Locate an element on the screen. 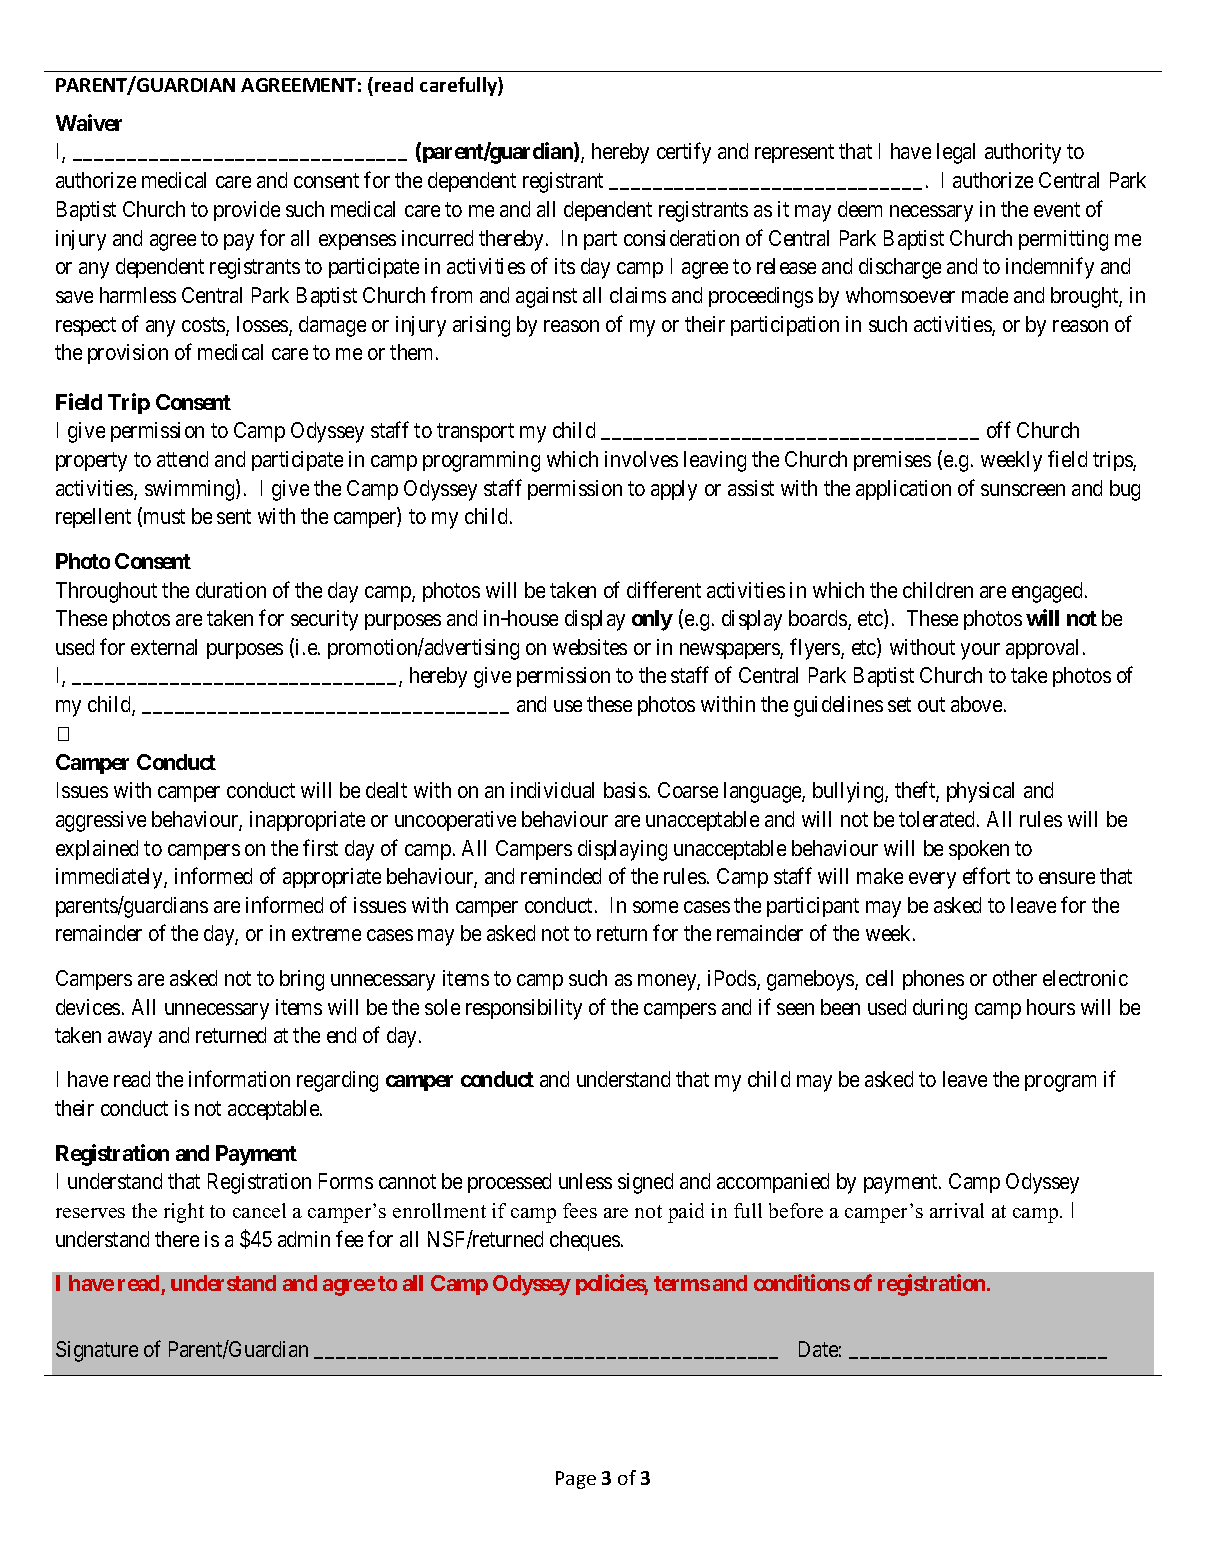  basis is located at coordinates (626, 790).
